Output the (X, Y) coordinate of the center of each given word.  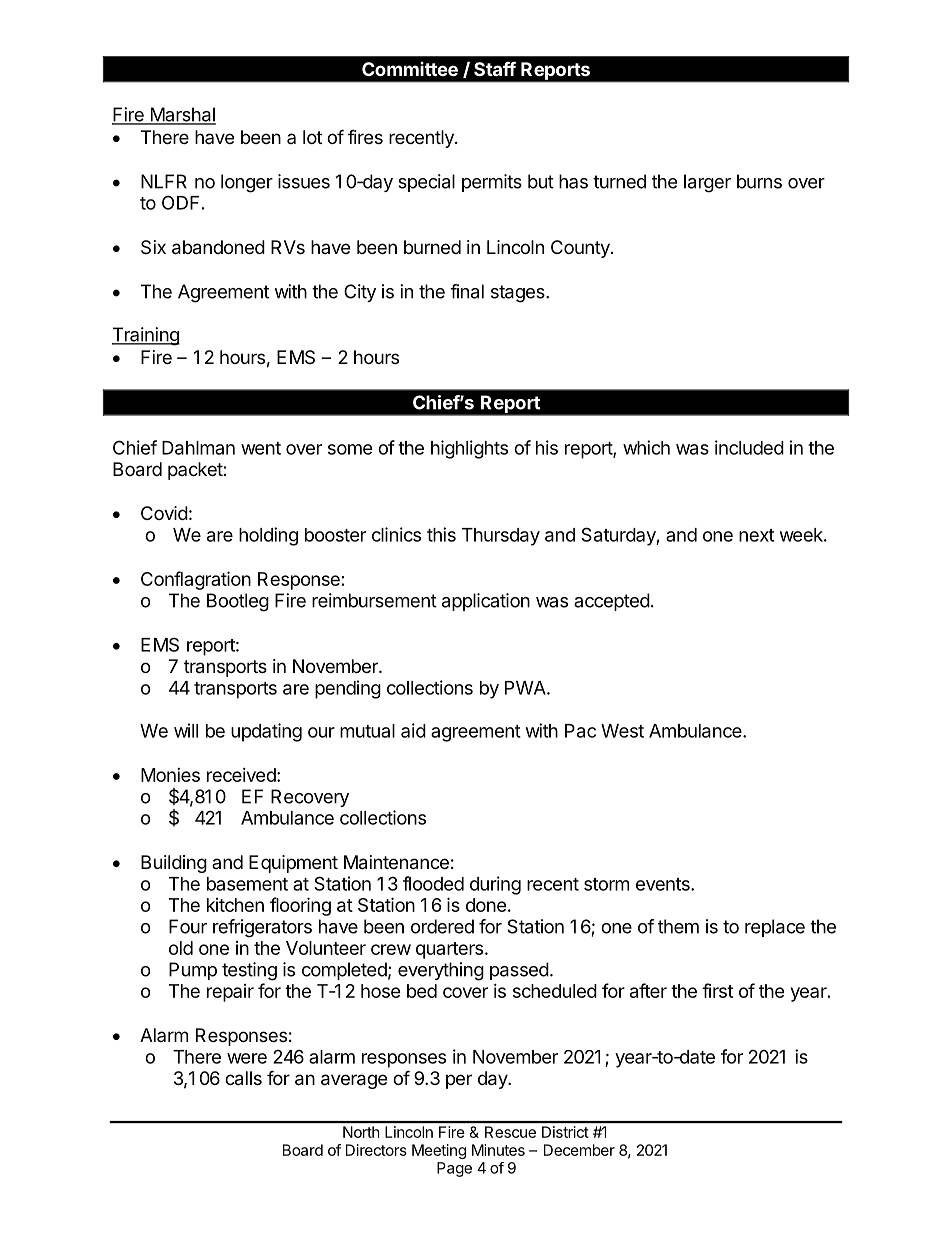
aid (413, 730)
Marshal (182, 115)
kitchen (235, 905)
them (678, 926)
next (756, 535)
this (441, 534)
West (622, 731)
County (581, 249)
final (467, 291)
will (186, 730)
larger (707, 183)
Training (146, 336)
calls (243, 1078)
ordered (442, 926)
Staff (495, 69)
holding (268, 536)
